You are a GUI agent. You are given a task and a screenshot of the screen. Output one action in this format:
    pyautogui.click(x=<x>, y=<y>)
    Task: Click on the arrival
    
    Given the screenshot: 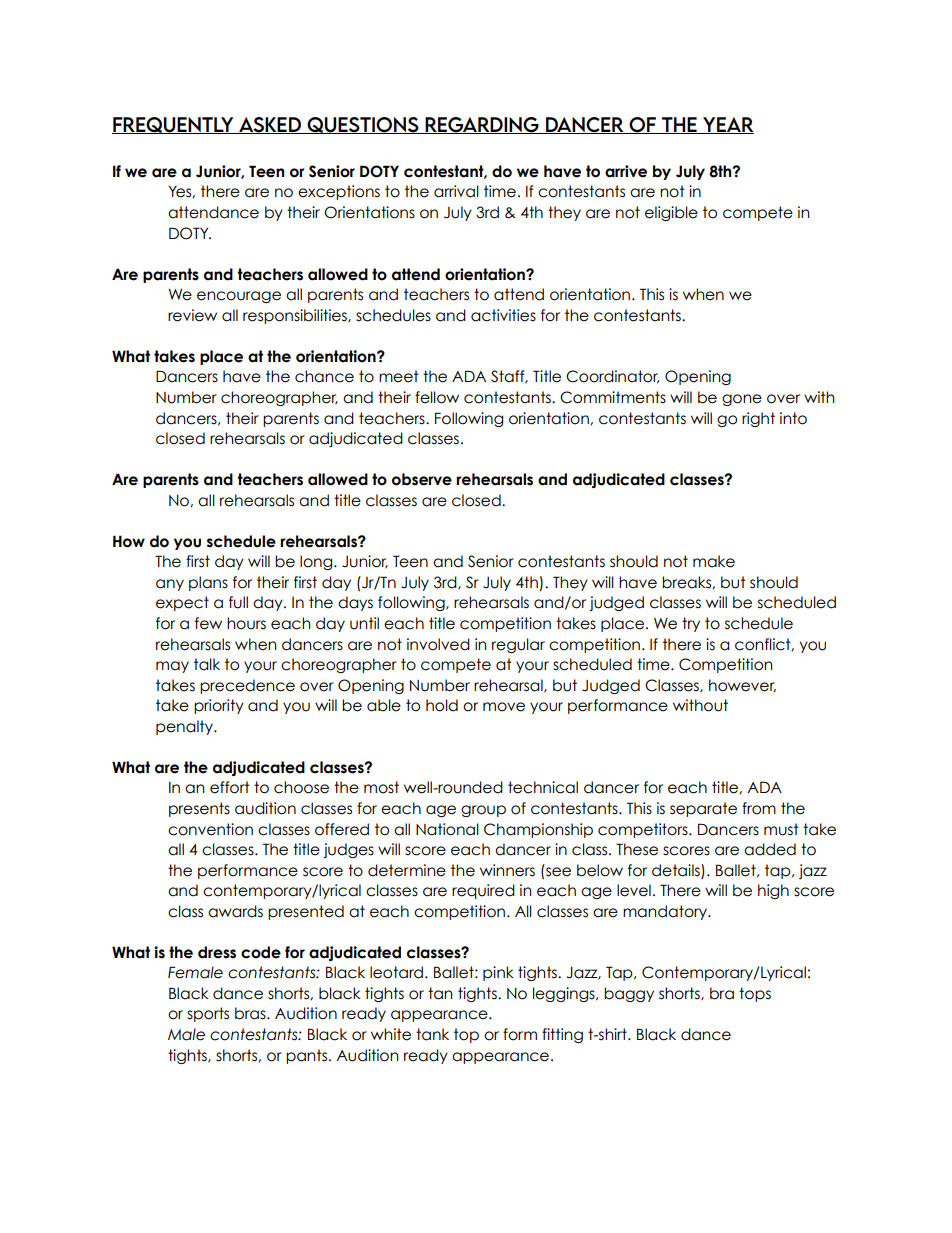 What is the action you would take?
    pyautogui.click(x=456, y=191)
